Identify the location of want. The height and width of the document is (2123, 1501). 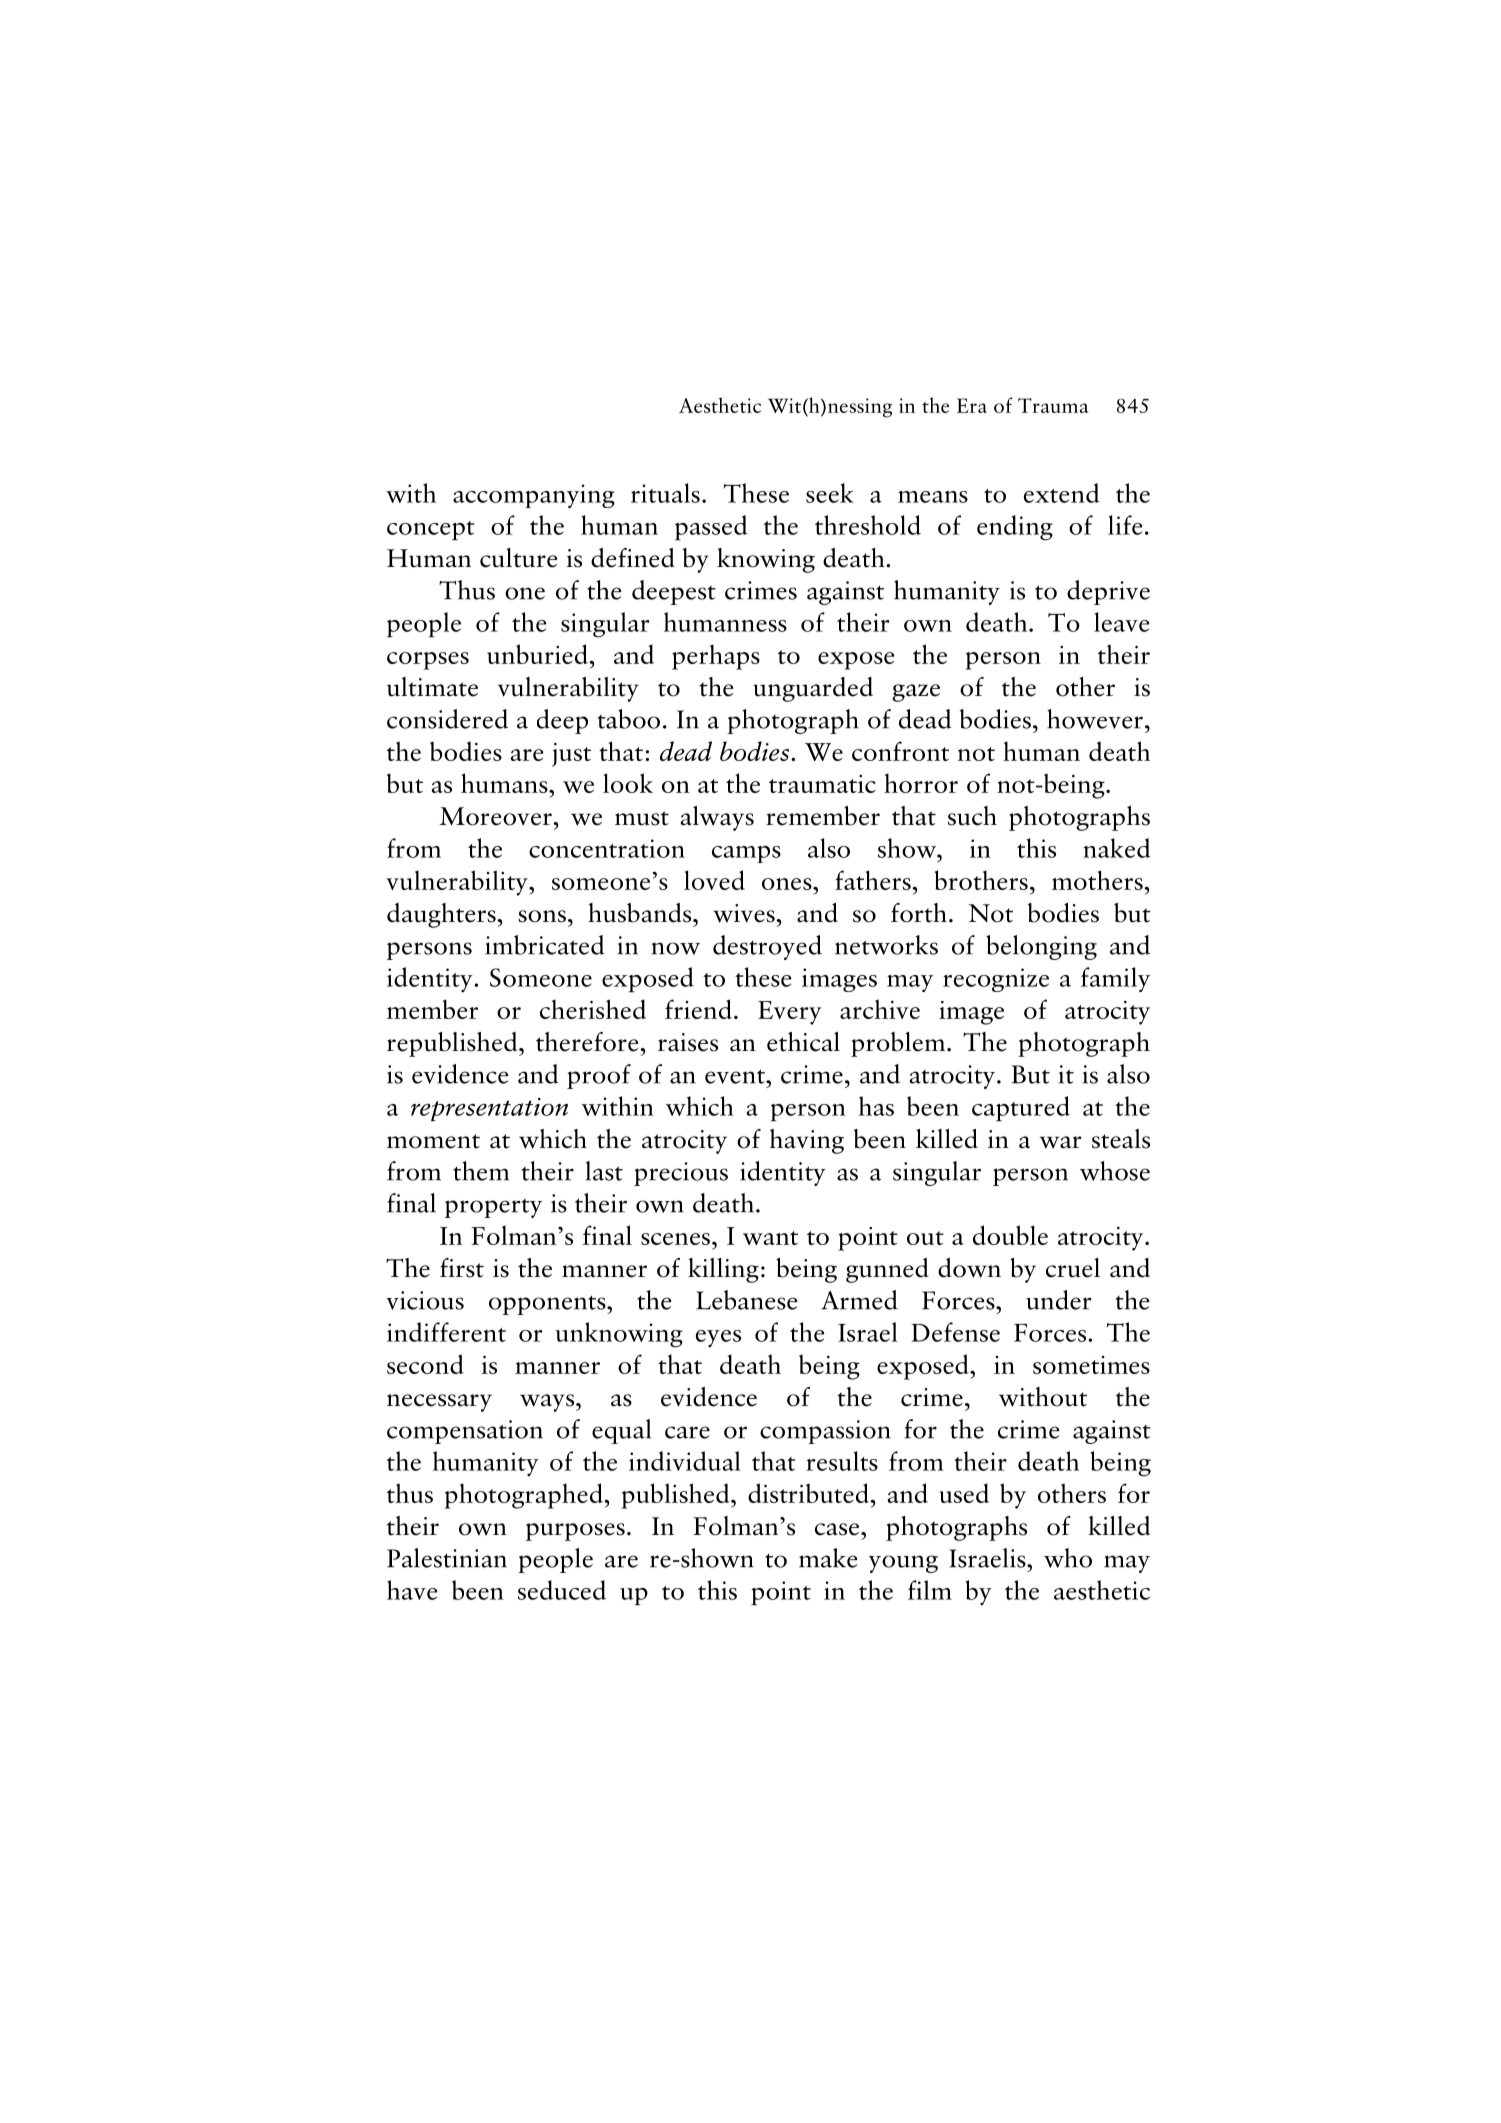
(770, 1238).
